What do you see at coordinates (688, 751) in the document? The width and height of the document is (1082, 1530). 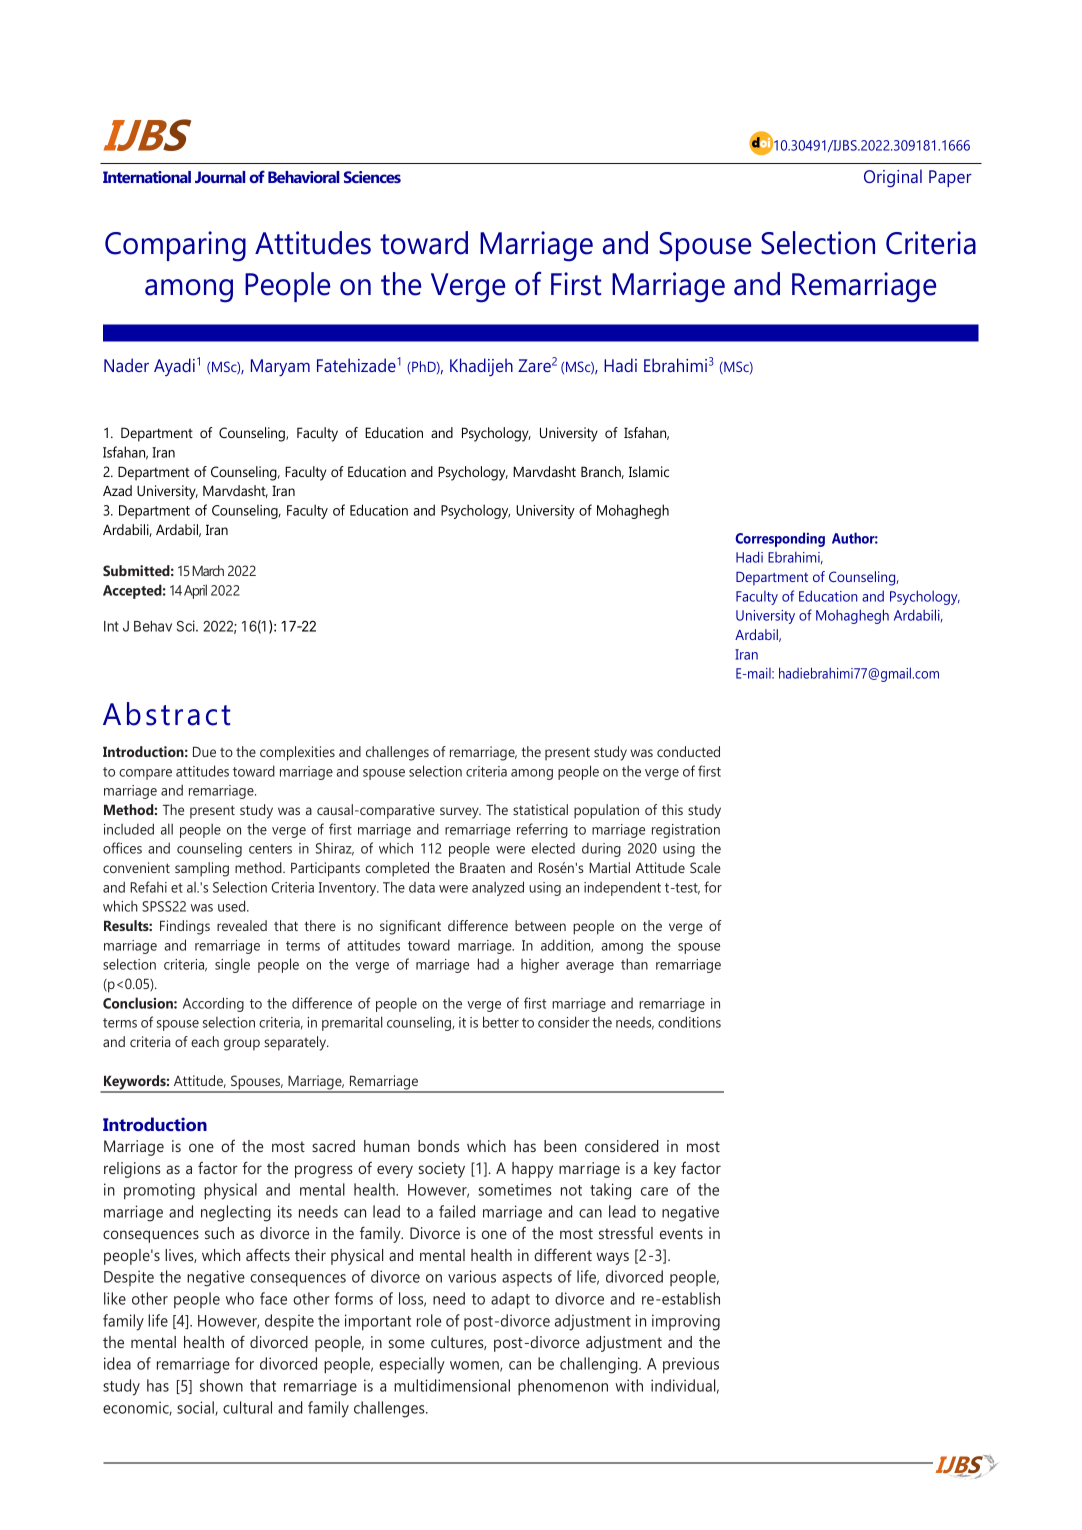 I see `conducted` at bounding box center [688, 751].
